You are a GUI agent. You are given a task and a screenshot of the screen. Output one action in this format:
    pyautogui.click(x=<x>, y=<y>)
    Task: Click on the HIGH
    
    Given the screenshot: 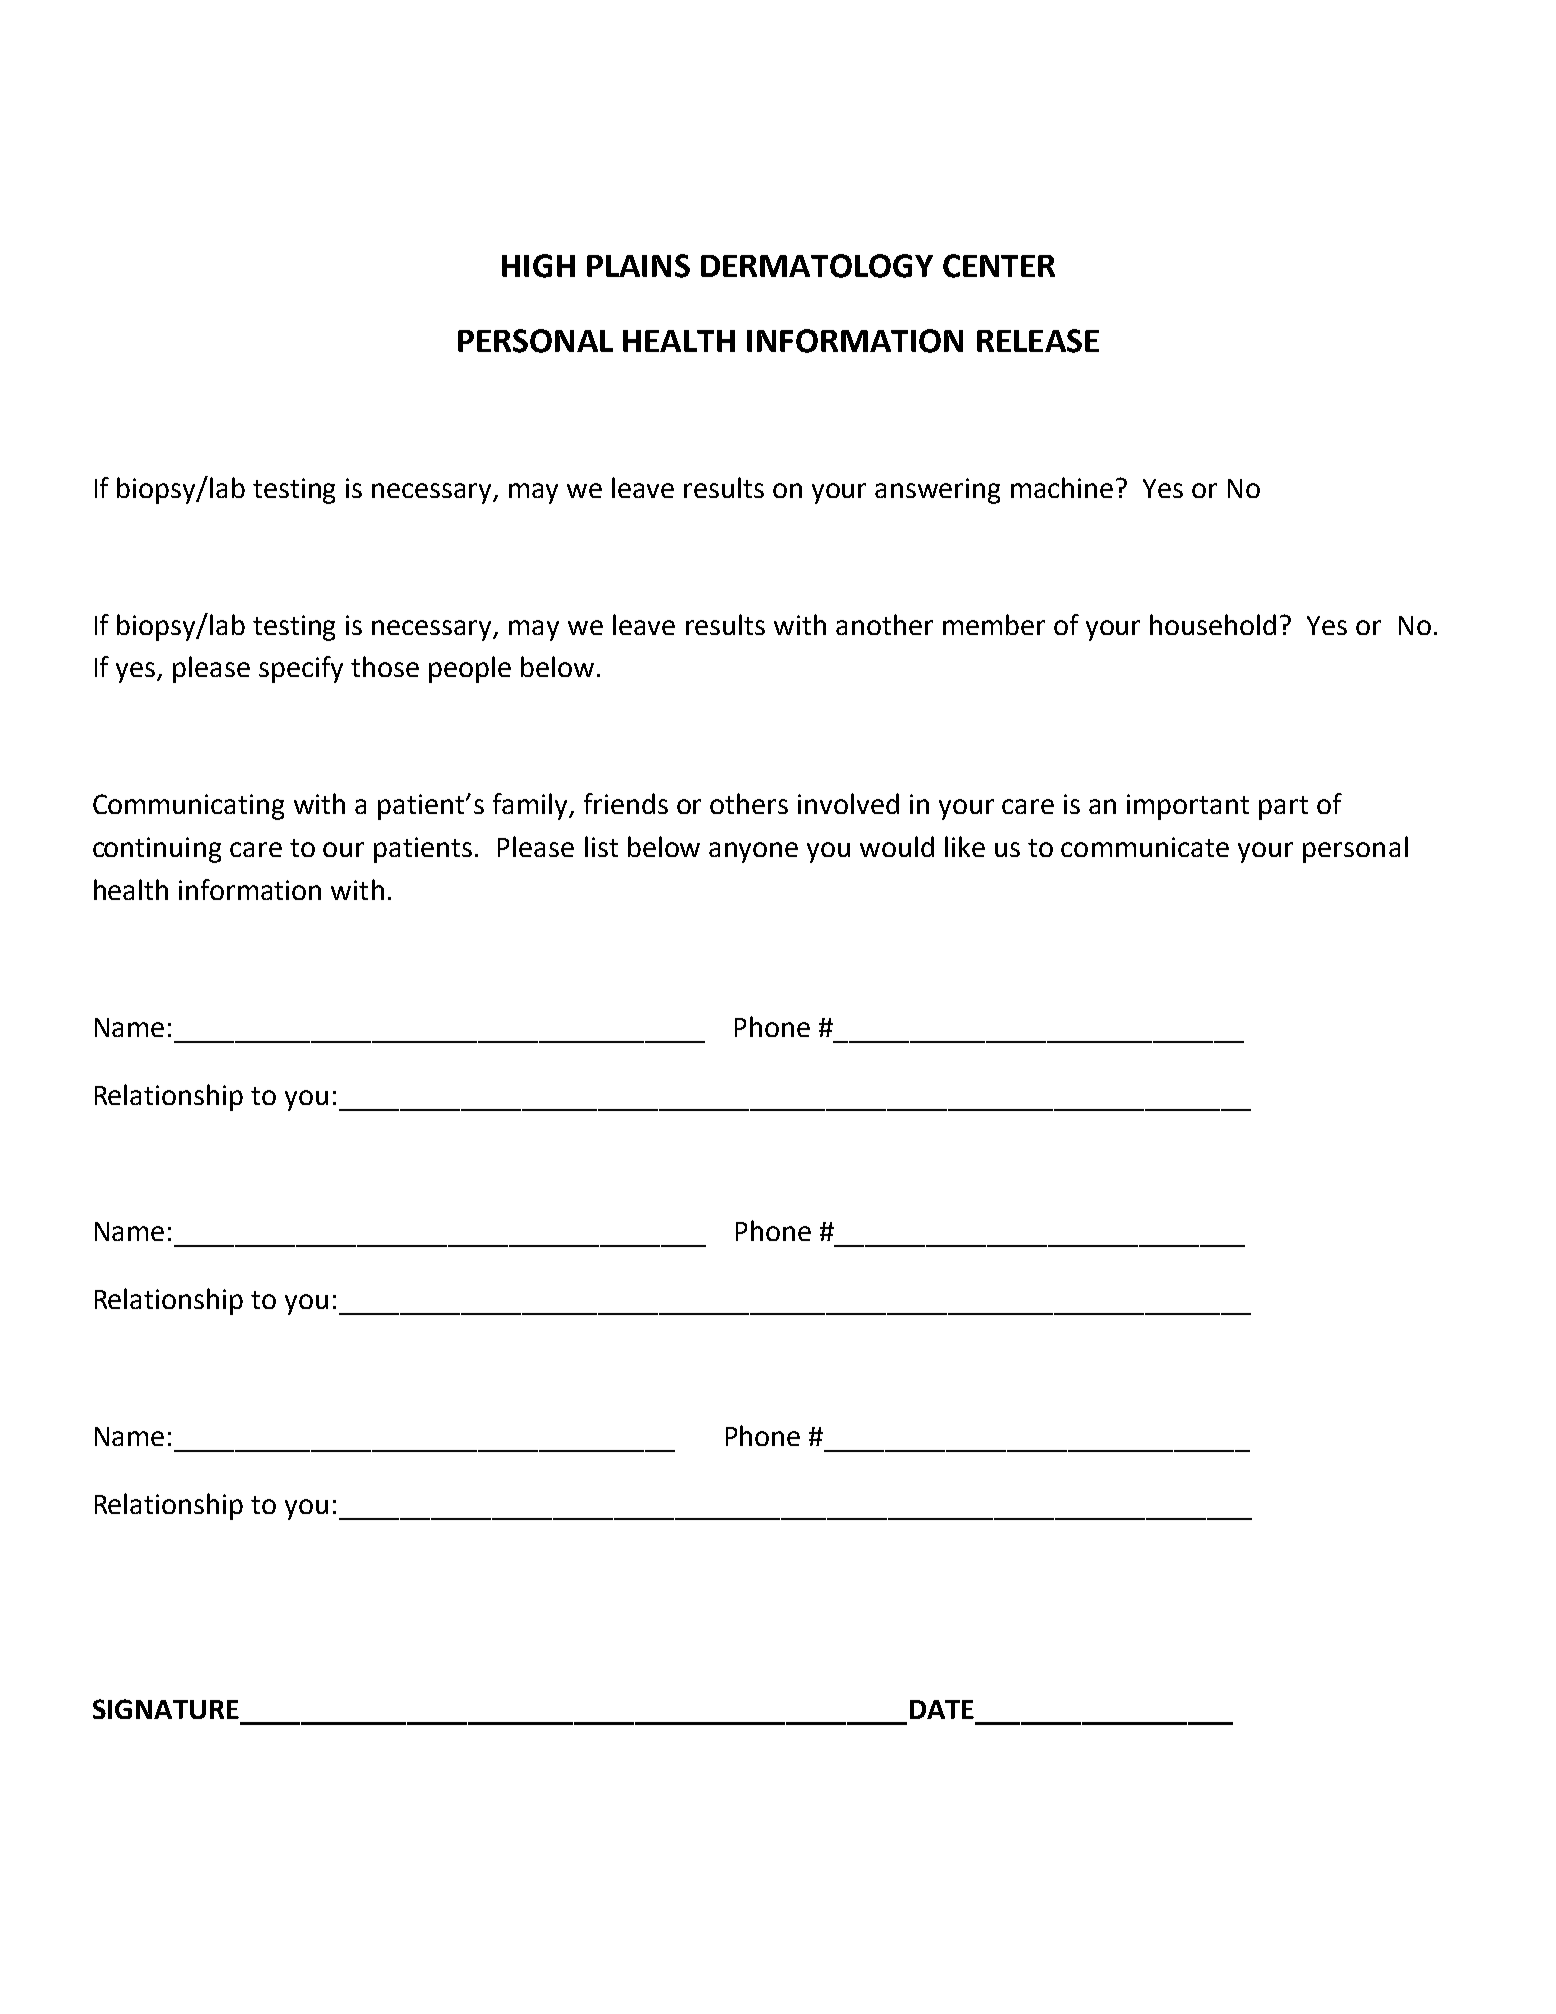 What is the action you would take?
    pyautogui.click(x=538, y=266)
